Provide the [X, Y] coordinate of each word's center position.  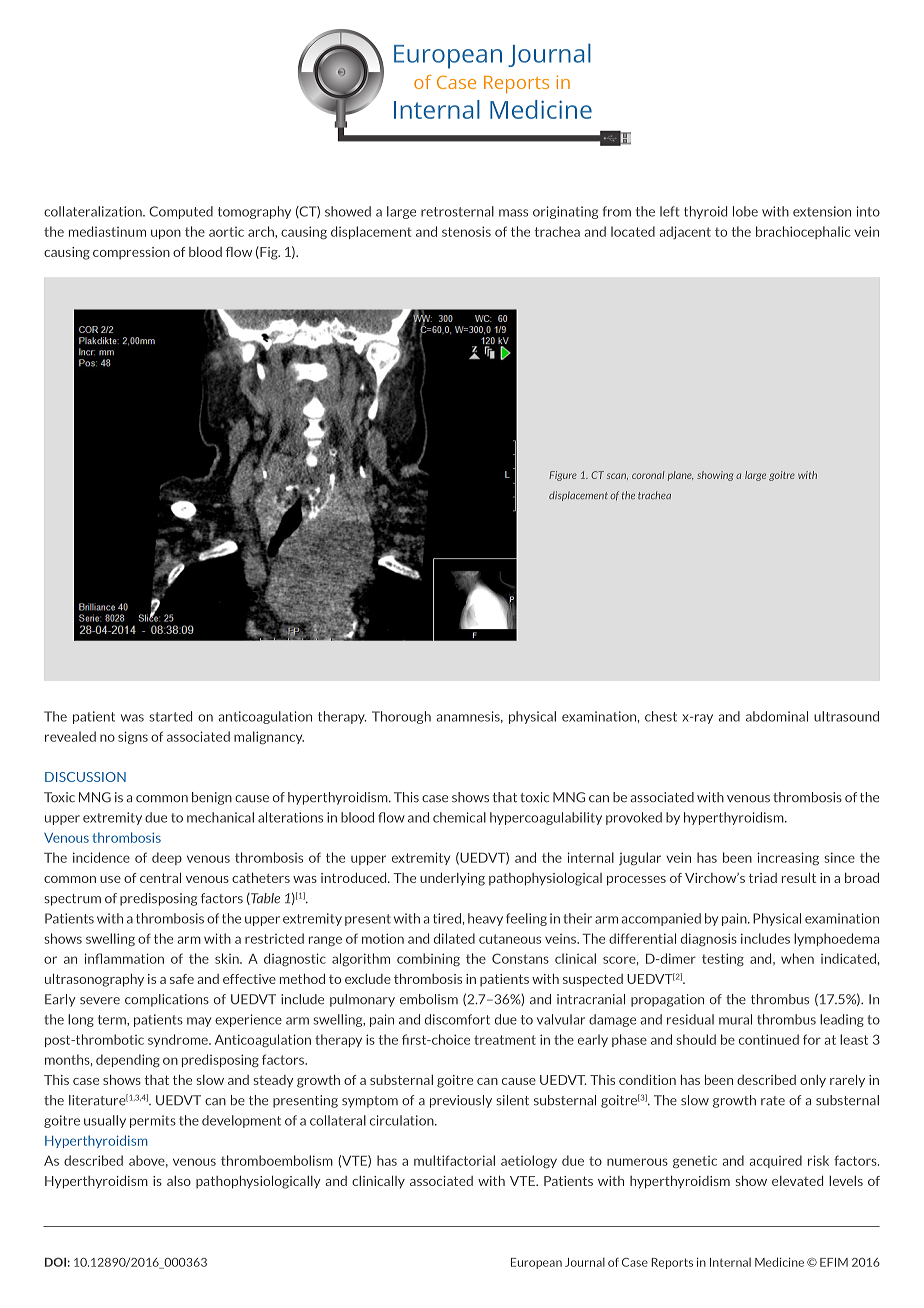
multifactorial [454, 1160]
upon [166, 234]
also [179, 1181]
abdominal [777, 716]
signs [133, 737]
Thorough [401, 717]
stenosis [466, 231]
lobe [745, 211]
